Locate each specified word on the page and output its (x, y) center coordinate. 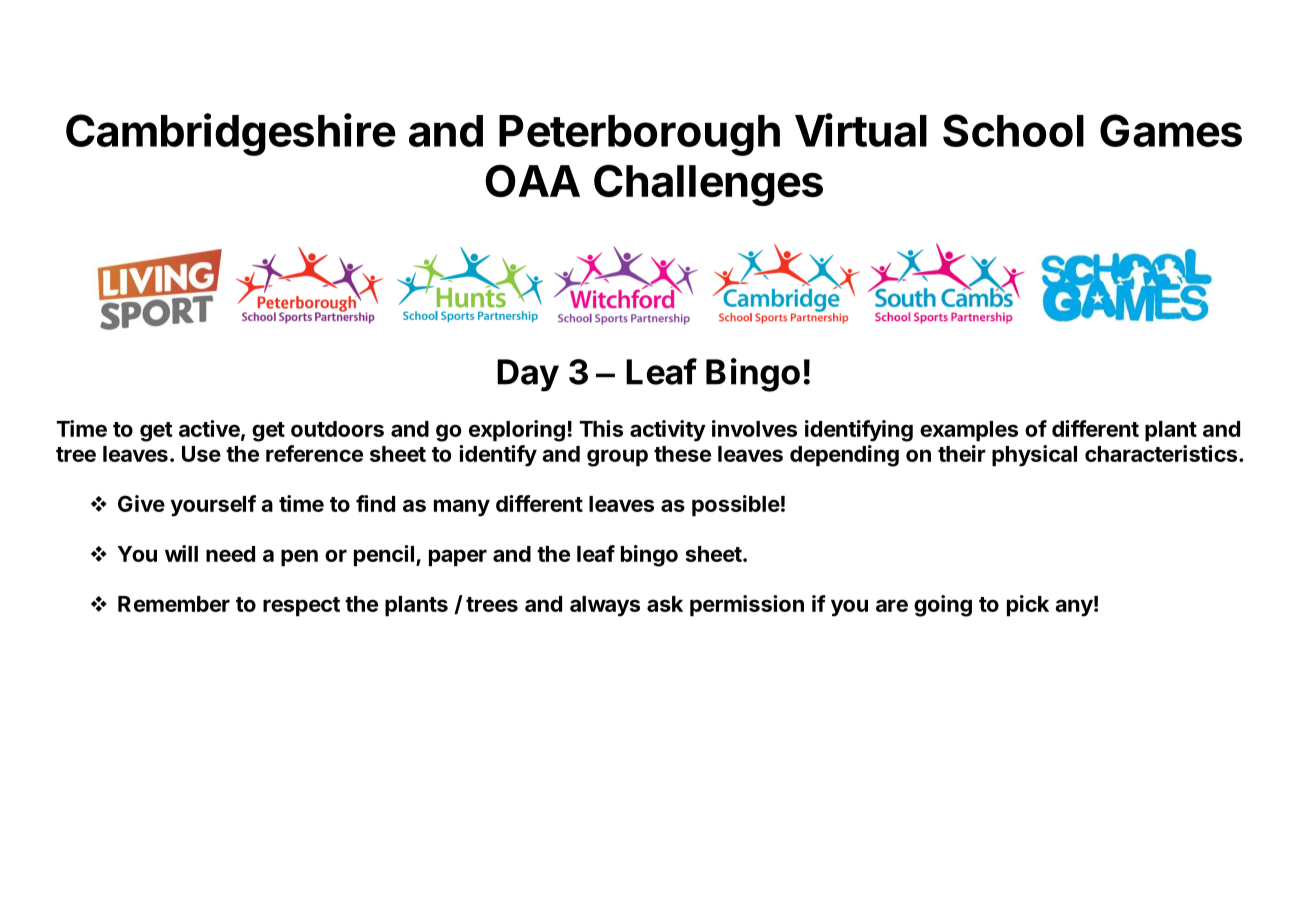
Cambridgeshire (231, 134)
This (601, 428)
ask (665, 604)
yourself (213, 506)
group (617, 458)
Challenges (708, 185)
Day (528, 375)
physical (1034, 456)
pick (1028, 606)
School (1013, 130)
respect (301, 607)
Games (1171, 130)
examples (969, 431)
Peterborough (639, 135)
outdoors (337, 429)
